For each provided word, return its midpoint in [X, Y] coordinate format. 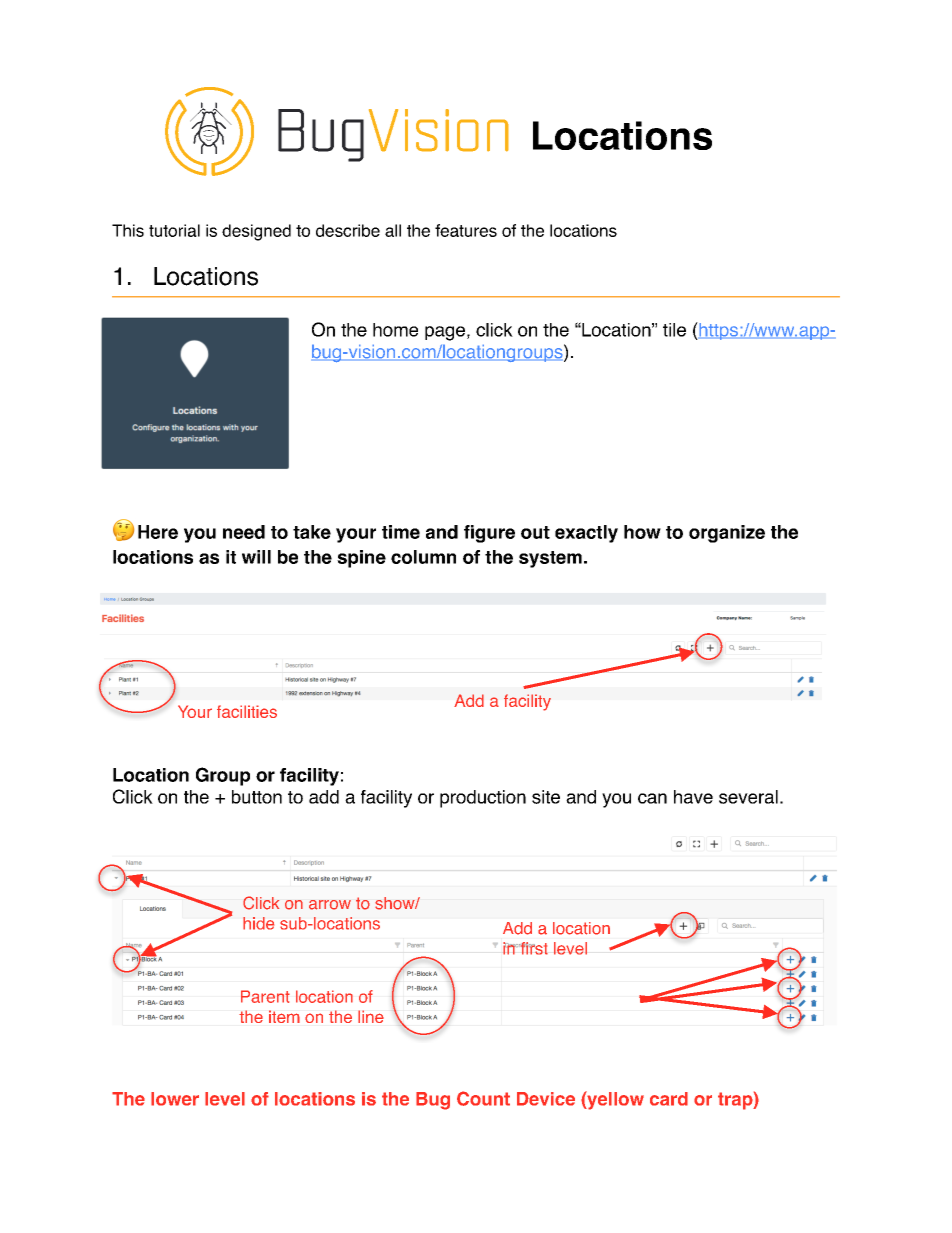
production [483, 799]
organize [727, 534]
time [401, 532]
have [693, 797]
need [244, 532]
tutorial [174, 230]
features [466, 230]
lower [175, 1099]
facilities [247, 711]
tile [674, 330]
